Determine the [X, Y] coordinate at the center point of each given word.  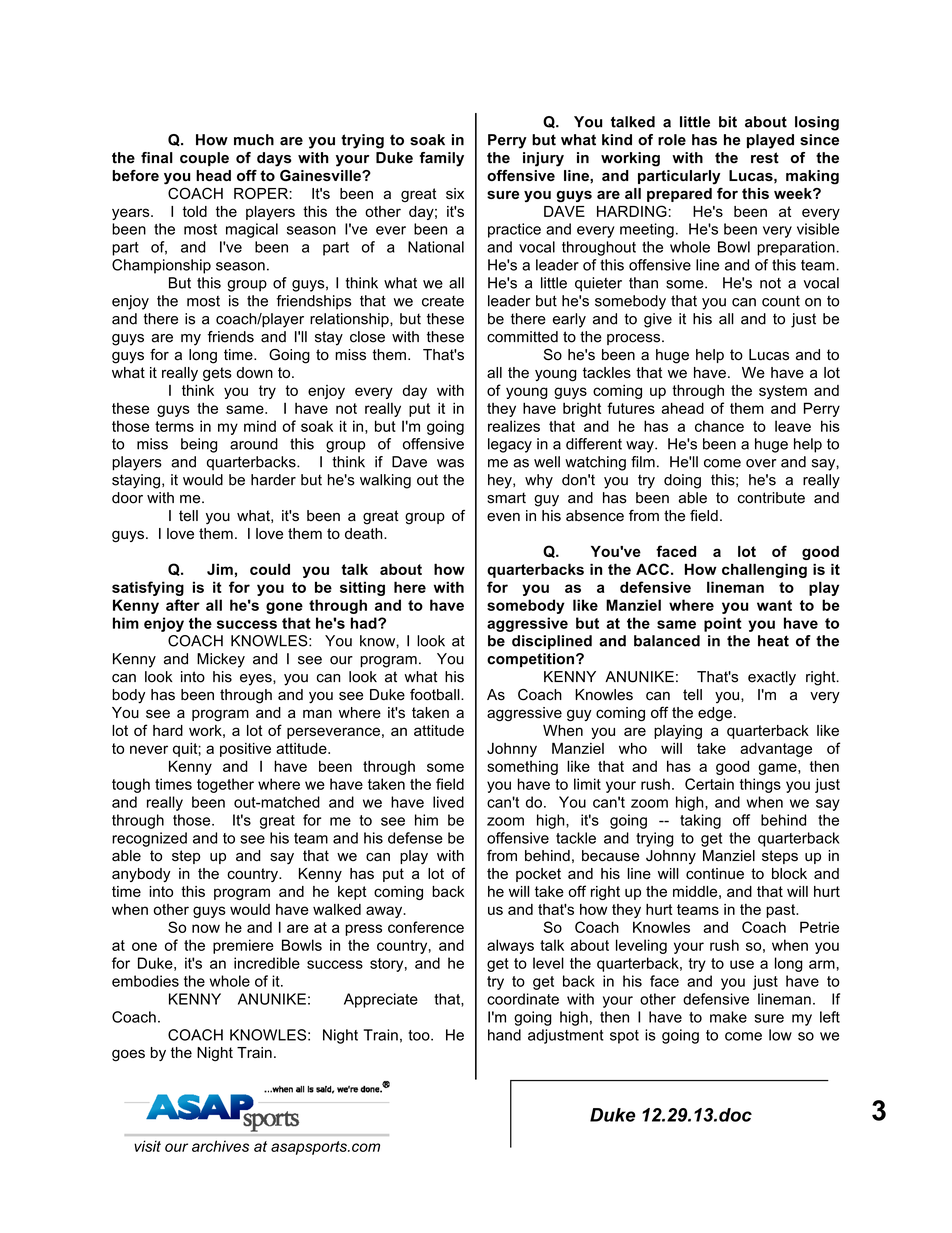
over [761, 463]
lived [448, 802]
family [441, 159]
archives [220, 1146]
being [199, 445]
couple [204, 159]
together [225, 785]
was [450, 463]
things [760, 785]
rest [765, 158]
